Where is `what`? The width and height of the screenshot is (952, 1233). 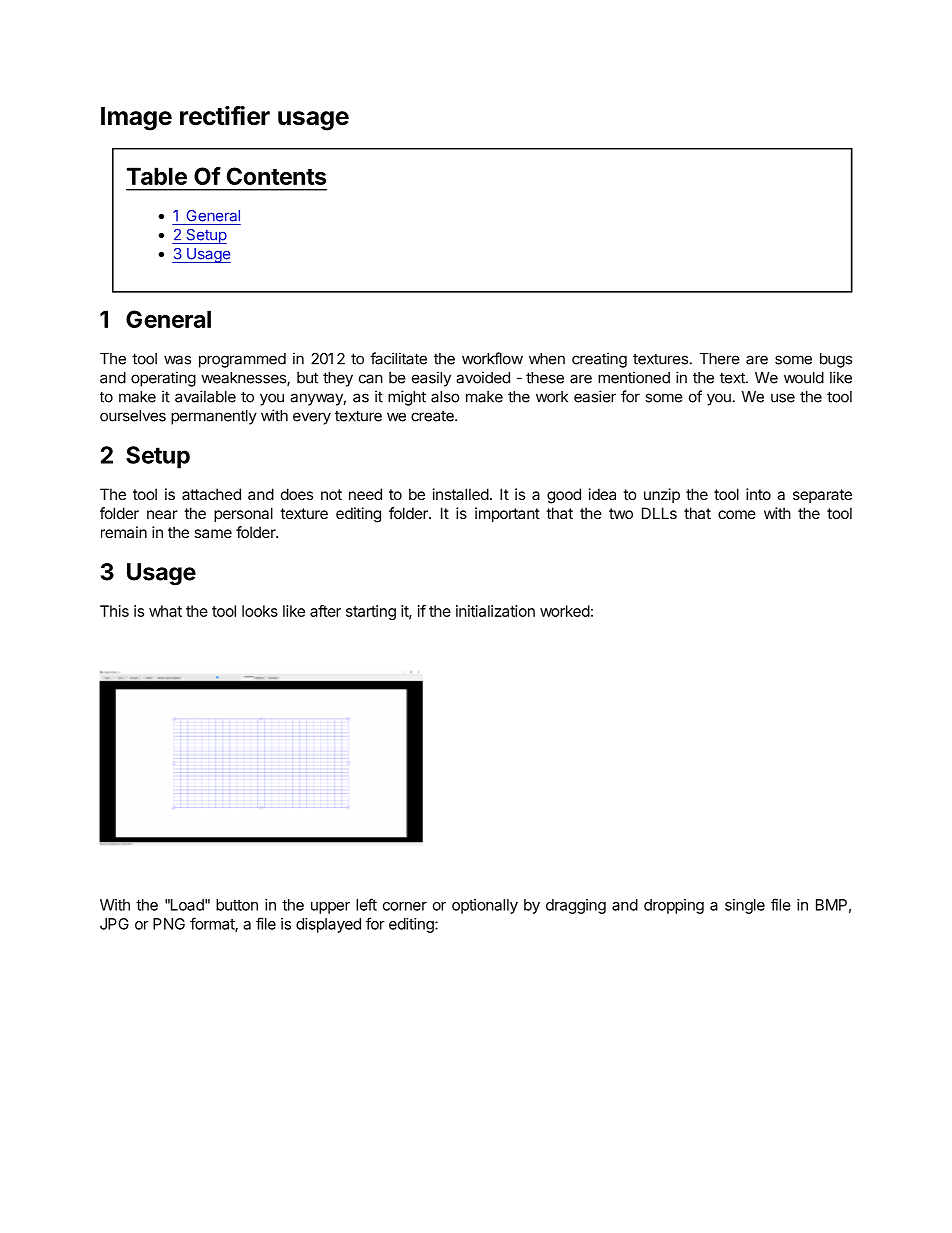 what is located at coordinates (165, 611).
